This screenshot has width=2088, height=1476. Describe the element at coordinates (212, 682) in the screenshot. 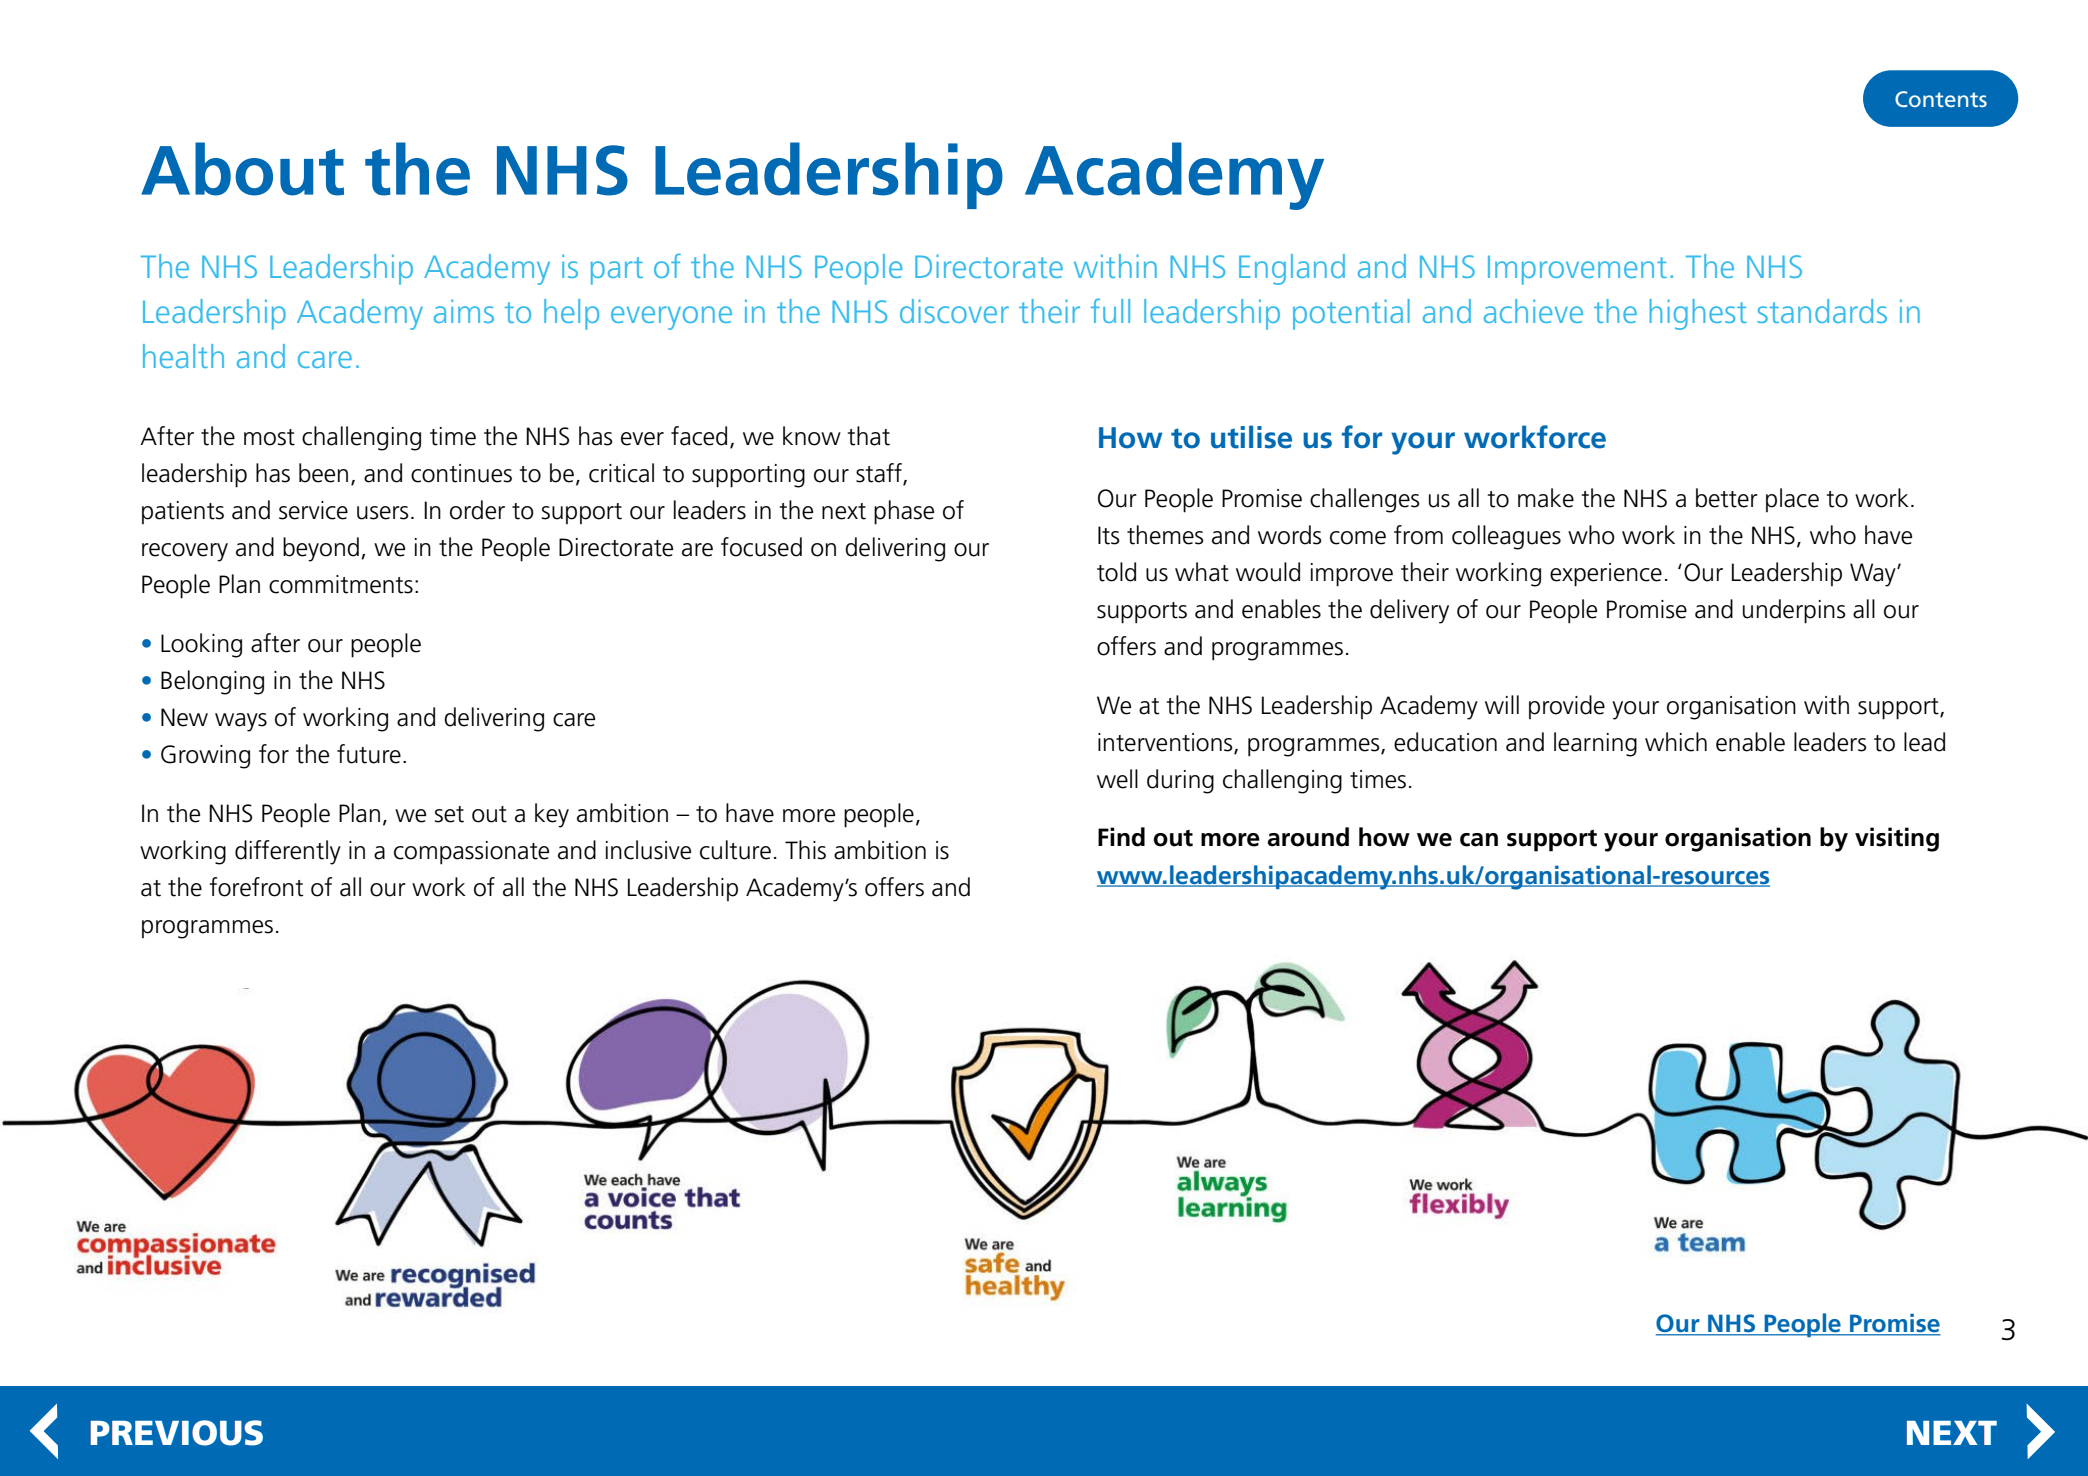

I see `Belonging` at that location.
